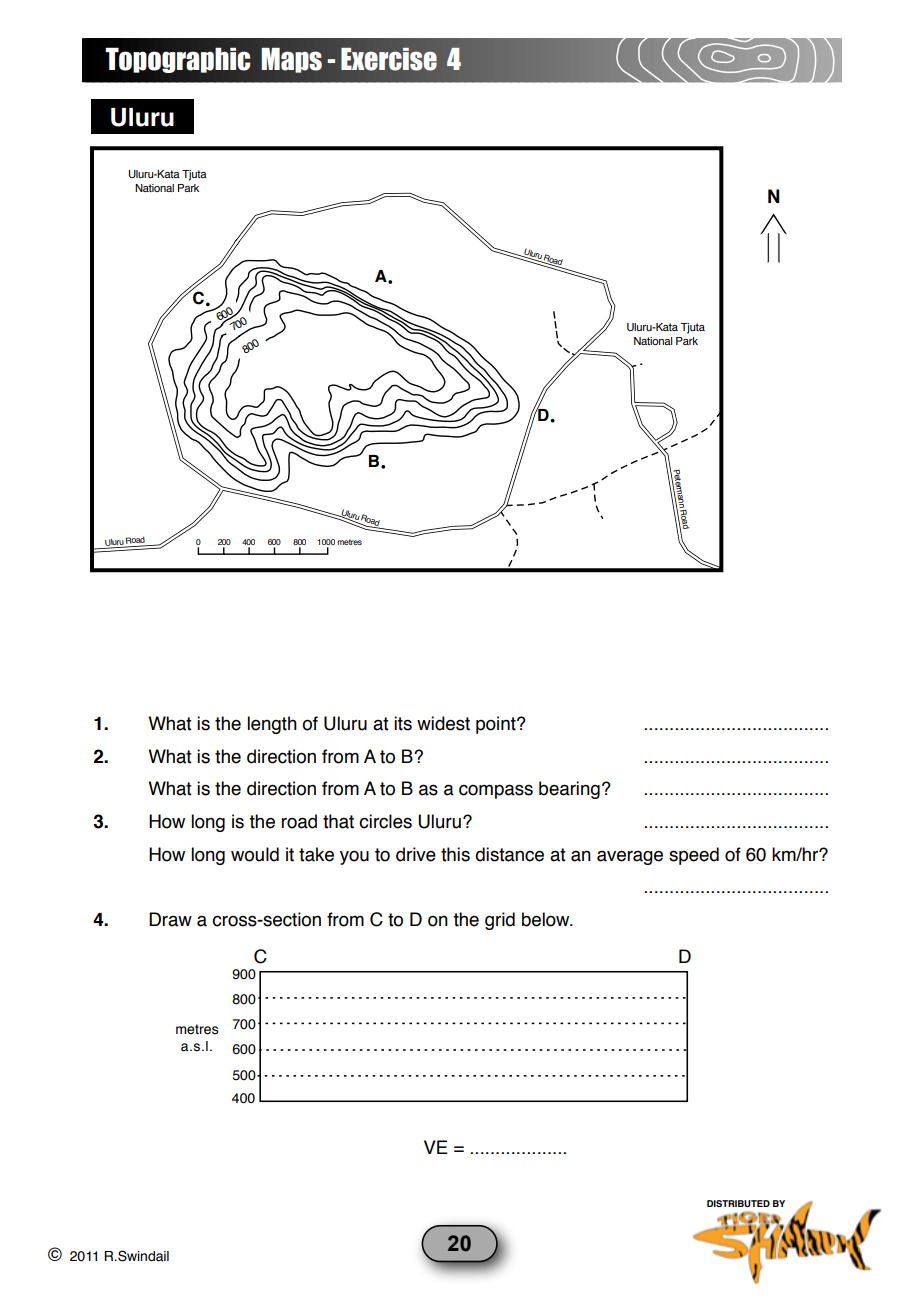 The image size is (924, 1308). Describe the element at coordinates (497, 725) in the page. I see `point` at that location.
